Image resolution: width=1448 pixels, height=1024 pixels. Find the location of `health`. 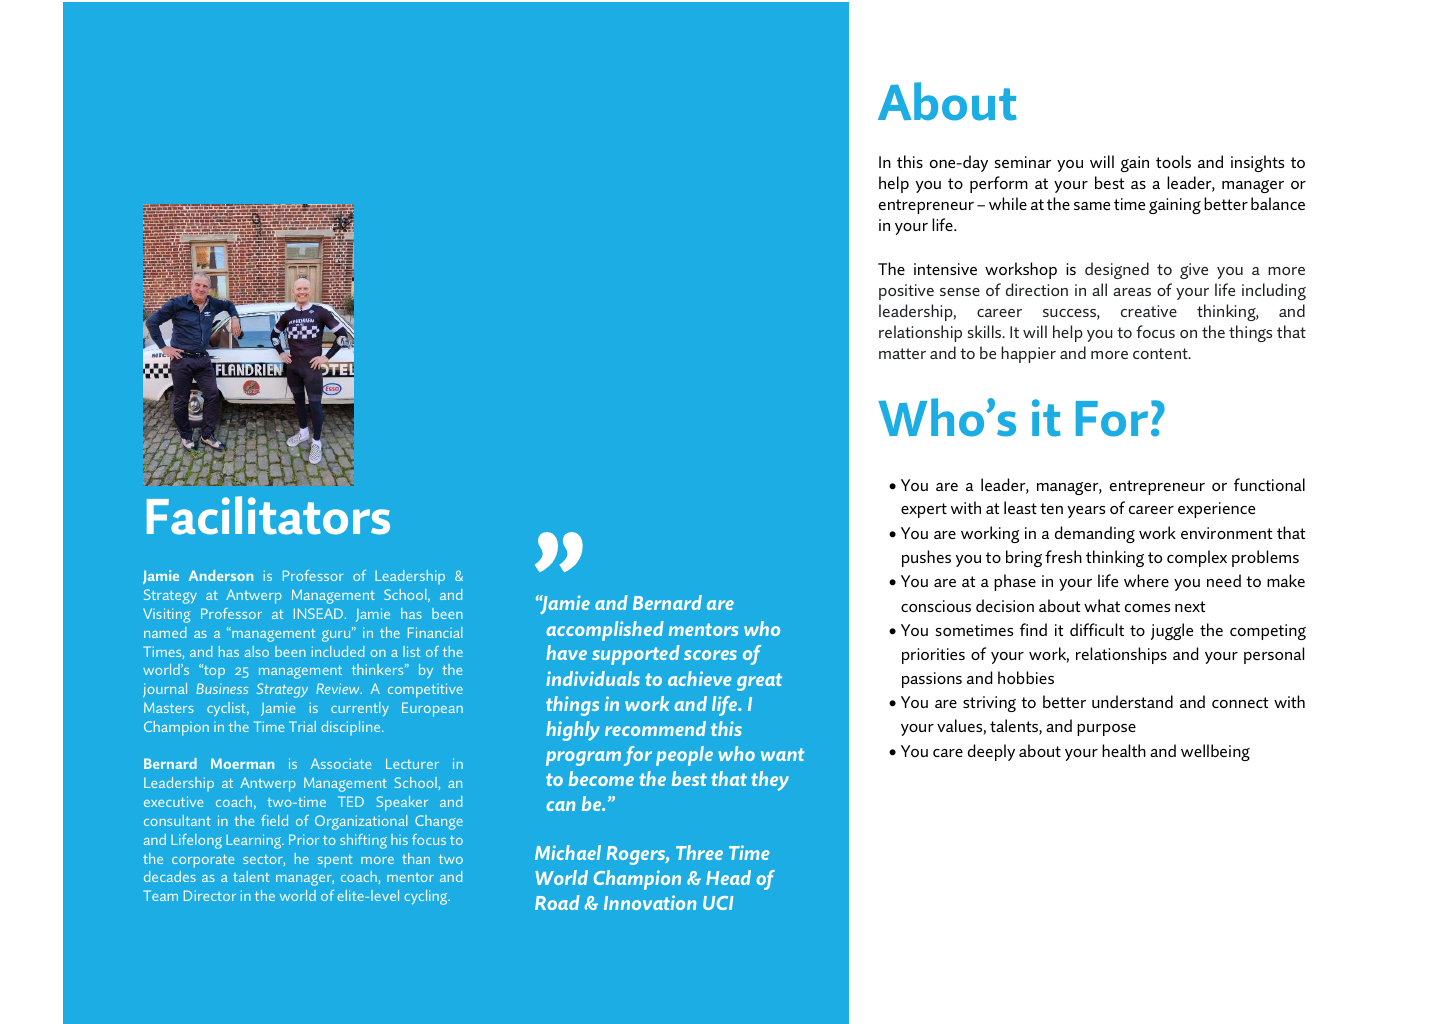

health is located at coordinates (1124, 750).
